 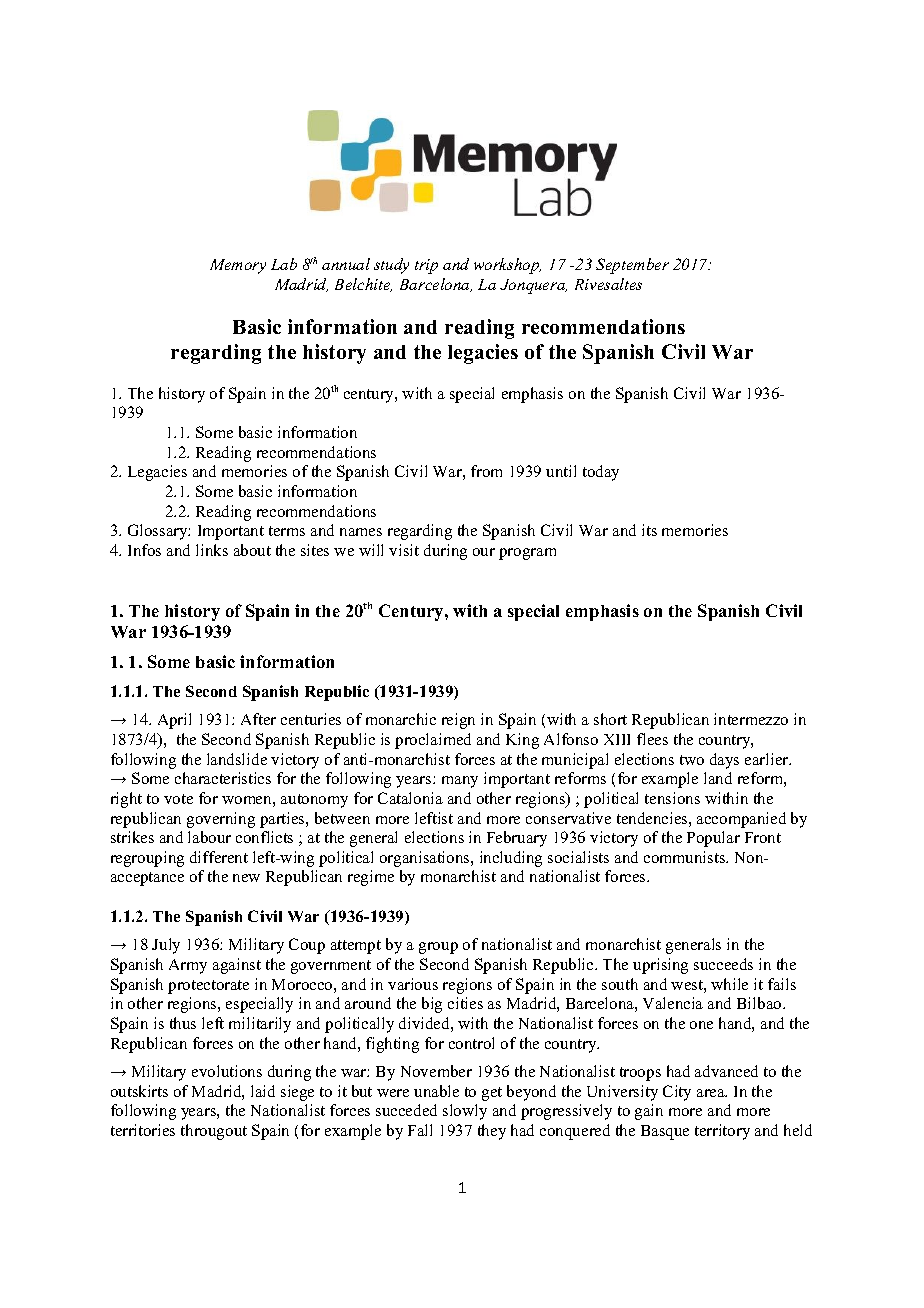 What do you see at coordinates (724, 761) in the screenshot?
I see `days` at bounding box center [724, 761].
